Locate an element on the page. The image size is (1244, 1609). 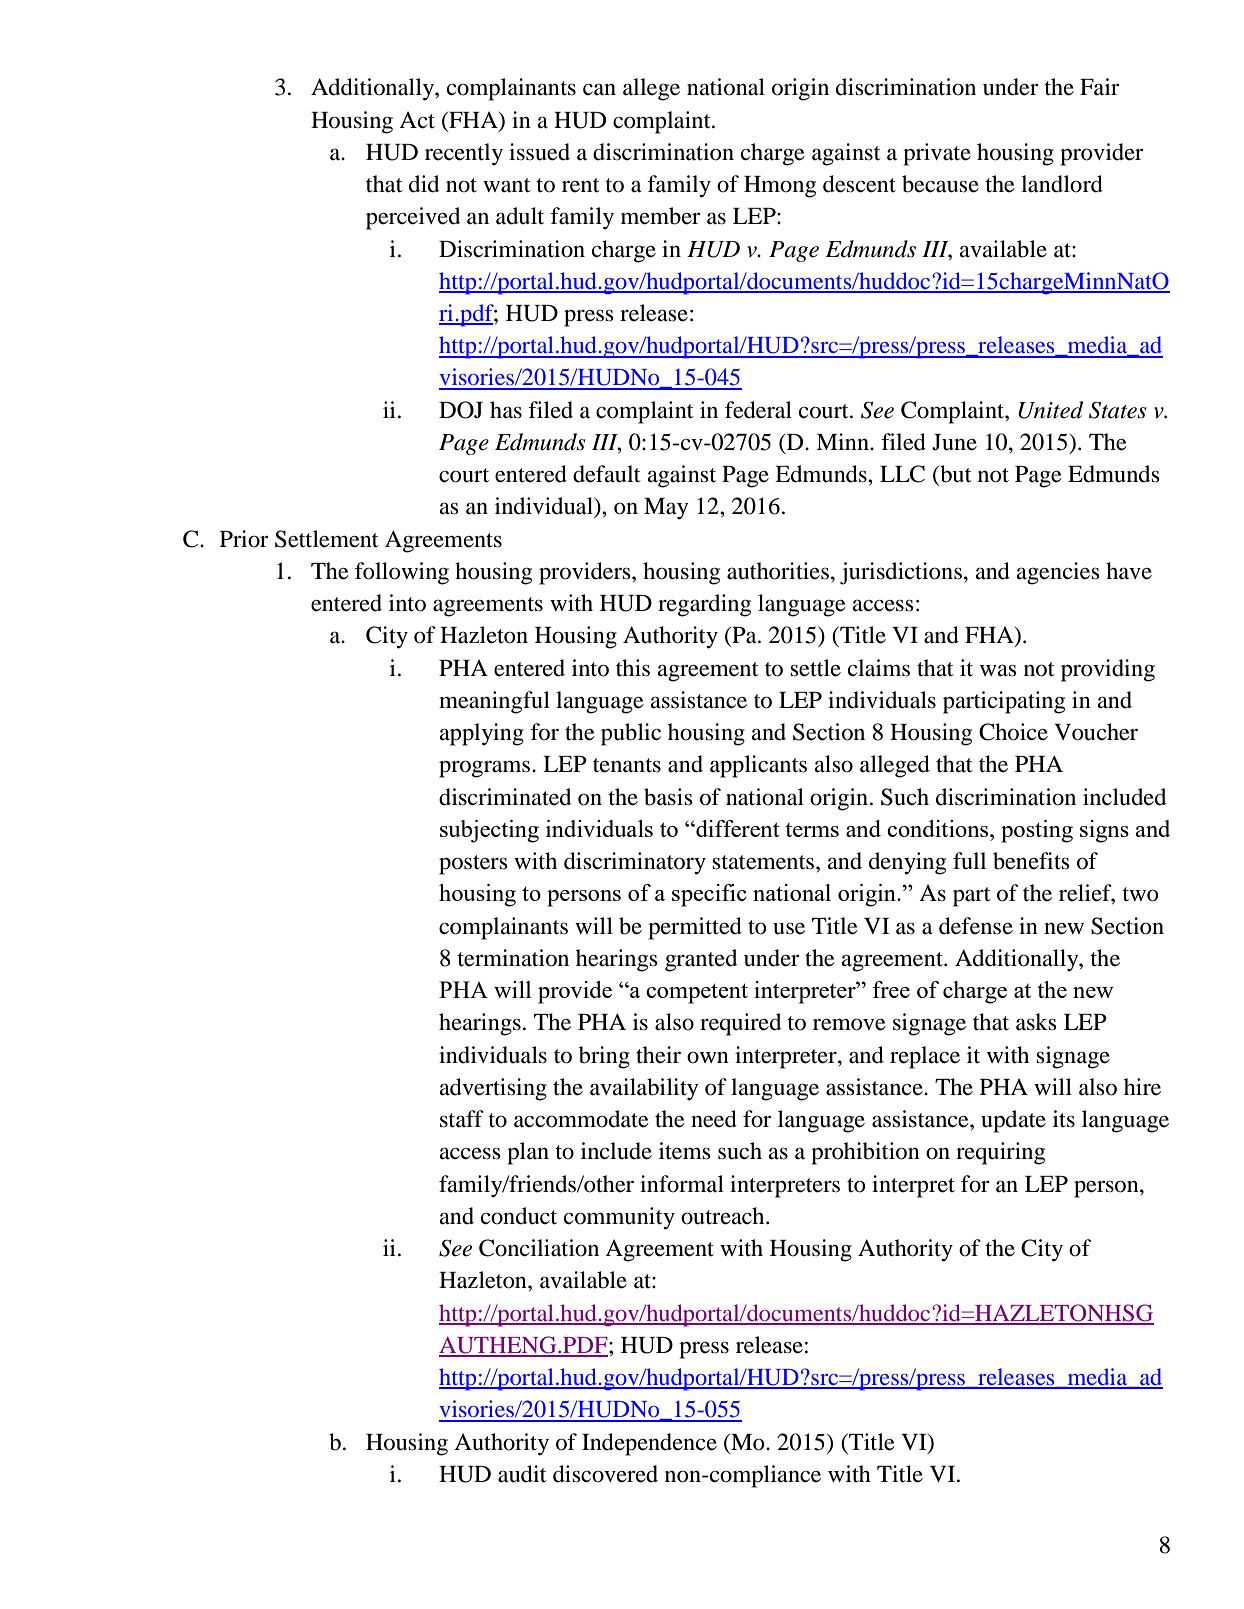
following is located at coordinates (402, 573).
